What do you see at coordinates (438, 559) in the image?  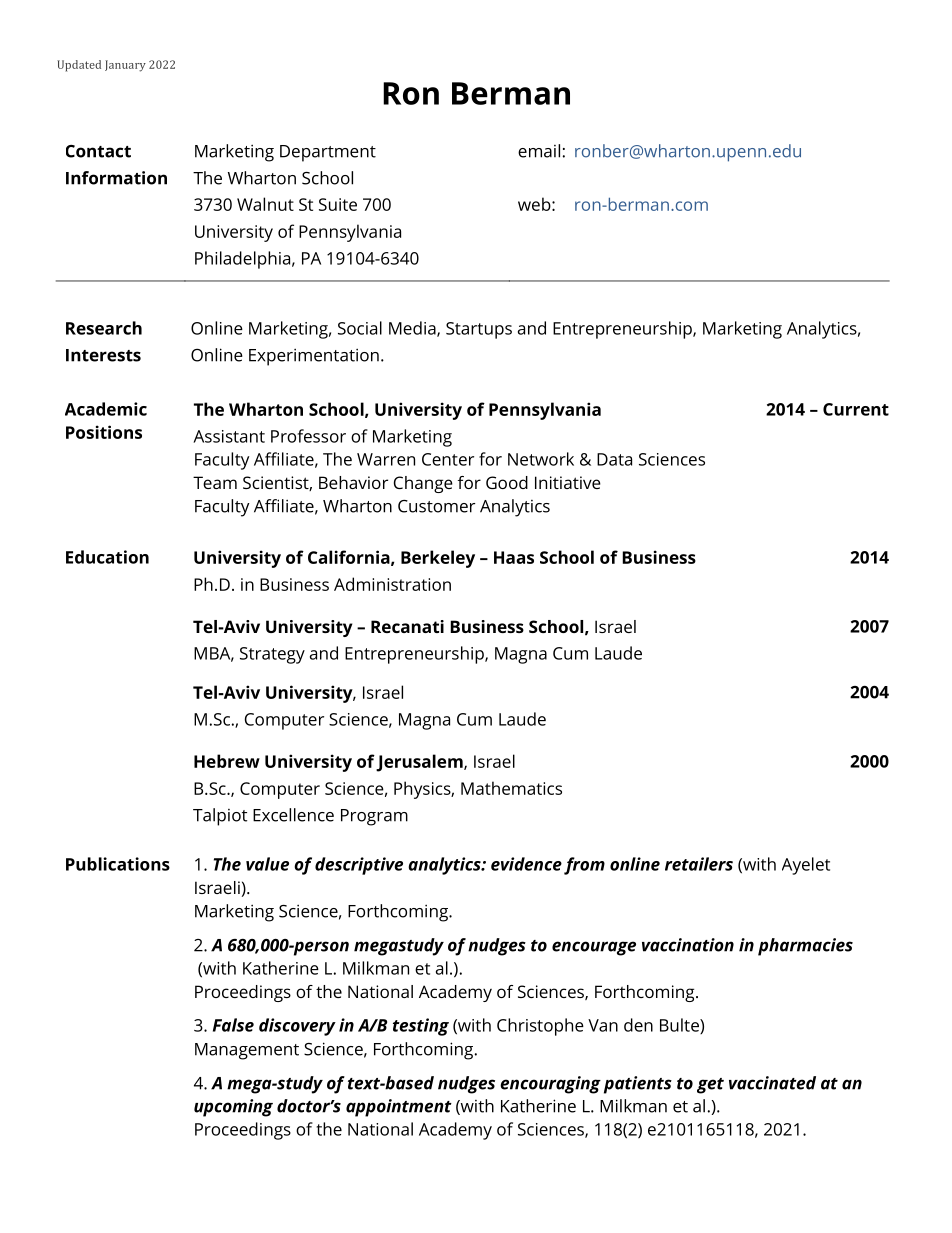 I see `Berkeley` at bounding box center [438, 559].
